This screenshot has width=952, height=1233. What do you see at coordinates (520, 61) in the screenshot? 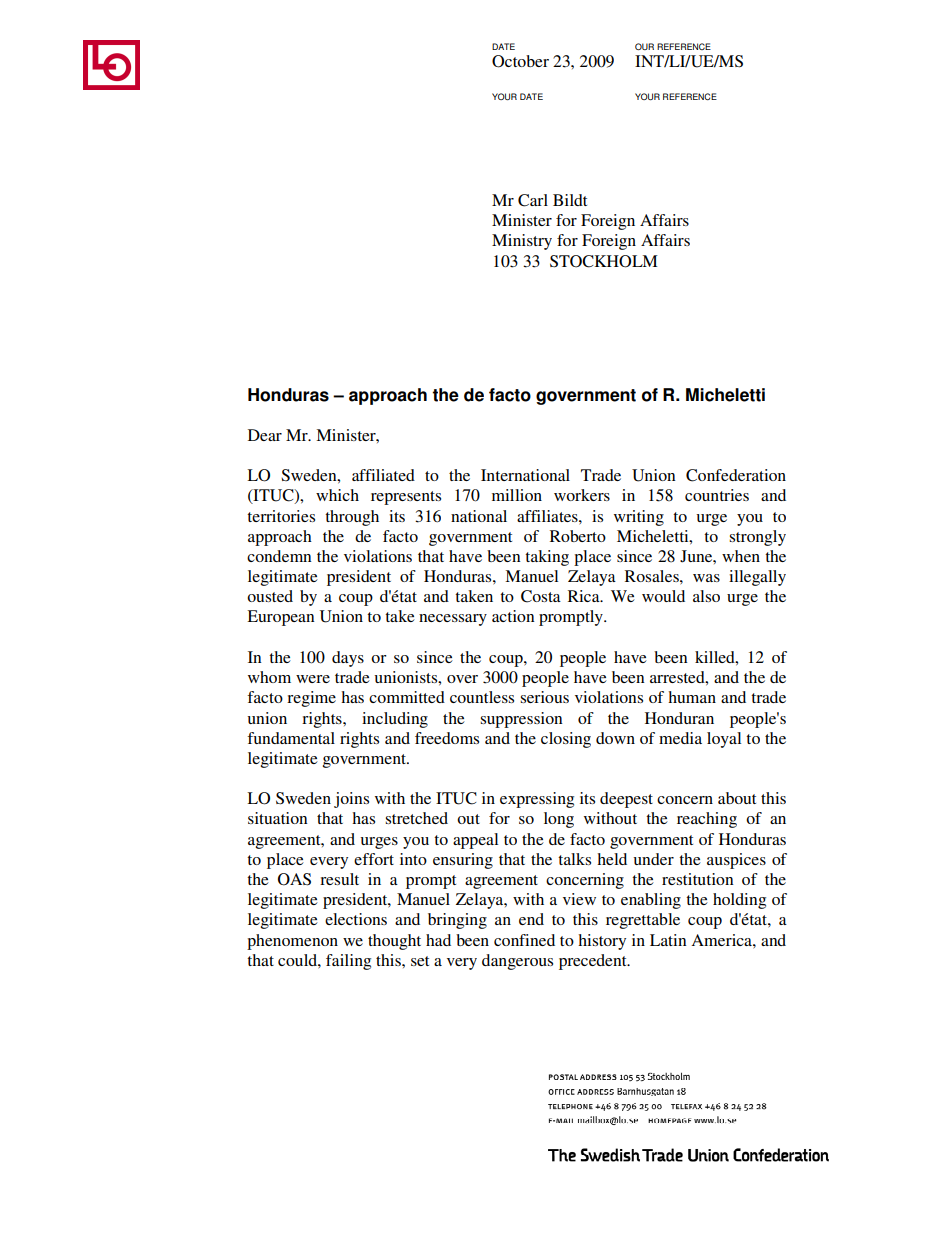
I see `October` at bounding box center [520, 61].
